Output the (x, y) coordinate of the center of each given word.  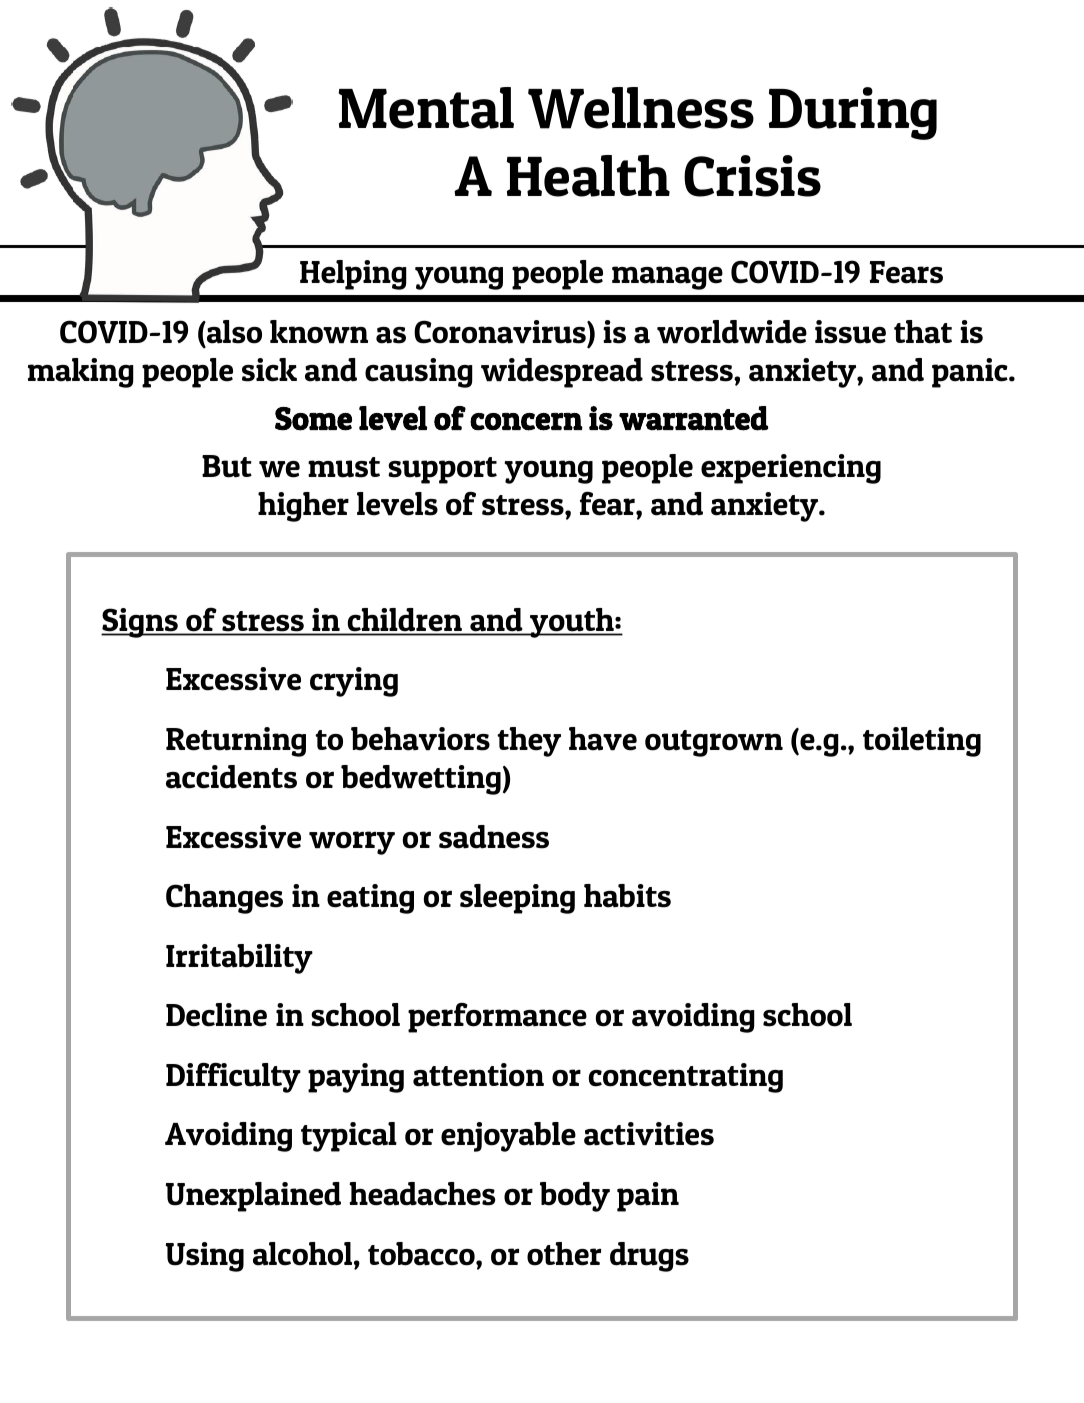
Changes (224, 899)
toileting (922, 742)
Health (588, 176)
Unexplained (253, 1197)
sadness (494, 837)
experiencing (791, 469)
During (853, 113)
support (442, 470)
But (227, 466)
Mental (426, 108)
